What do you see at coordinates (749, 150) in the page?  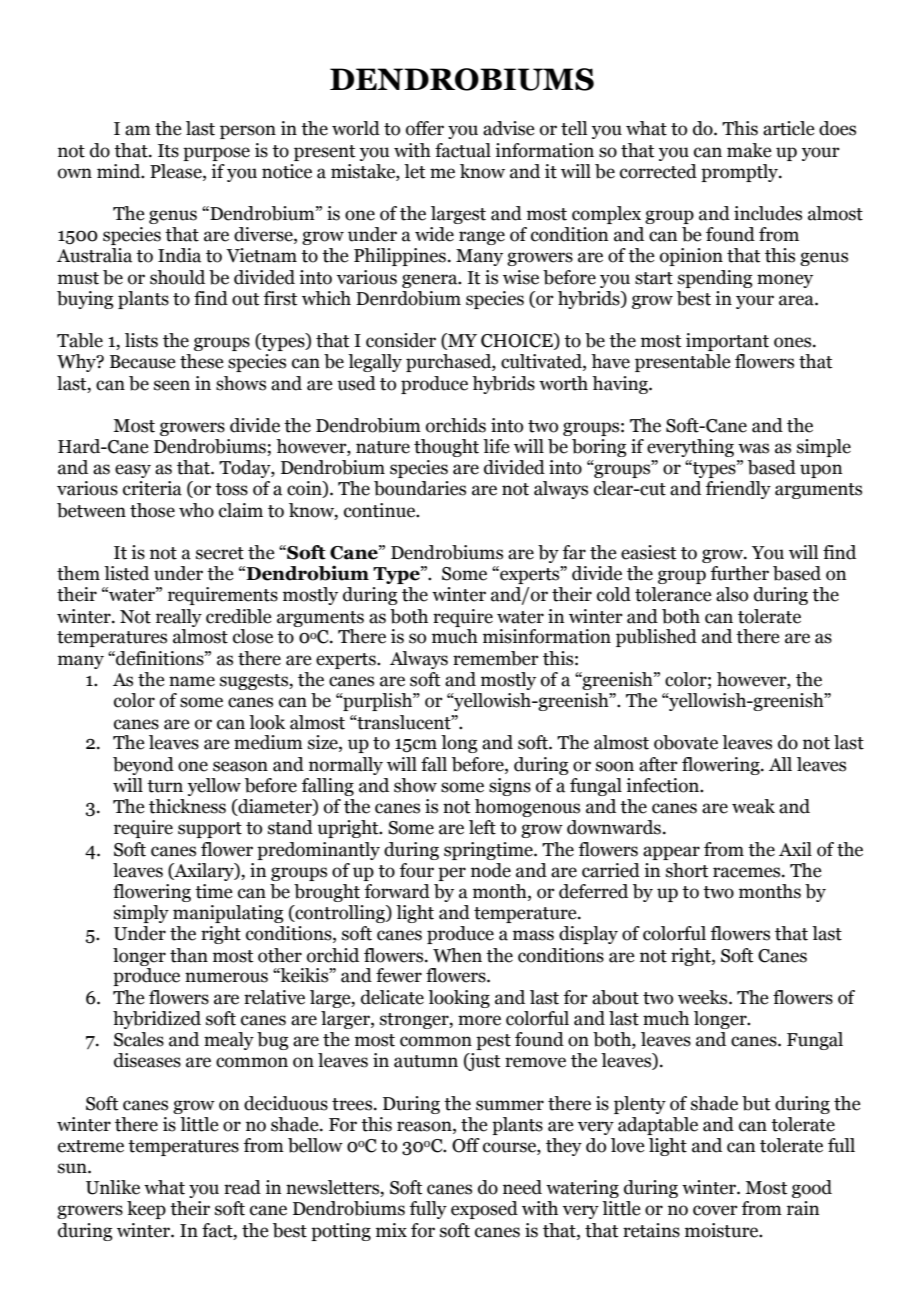 I see `make` at bounding box center [749, 150].
